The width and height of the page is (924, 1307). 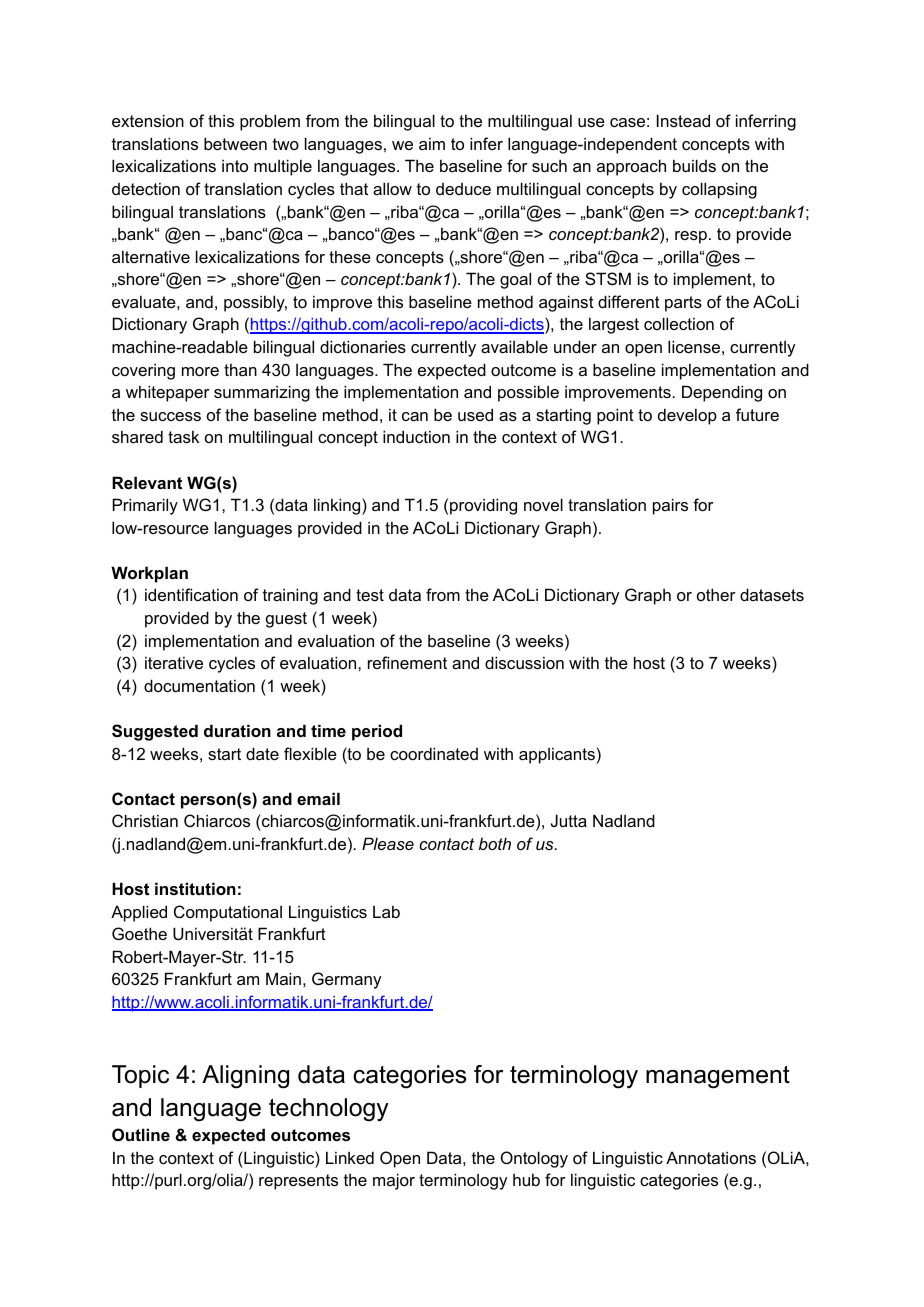 I want to click on aim, so click(x=432, y=143).
